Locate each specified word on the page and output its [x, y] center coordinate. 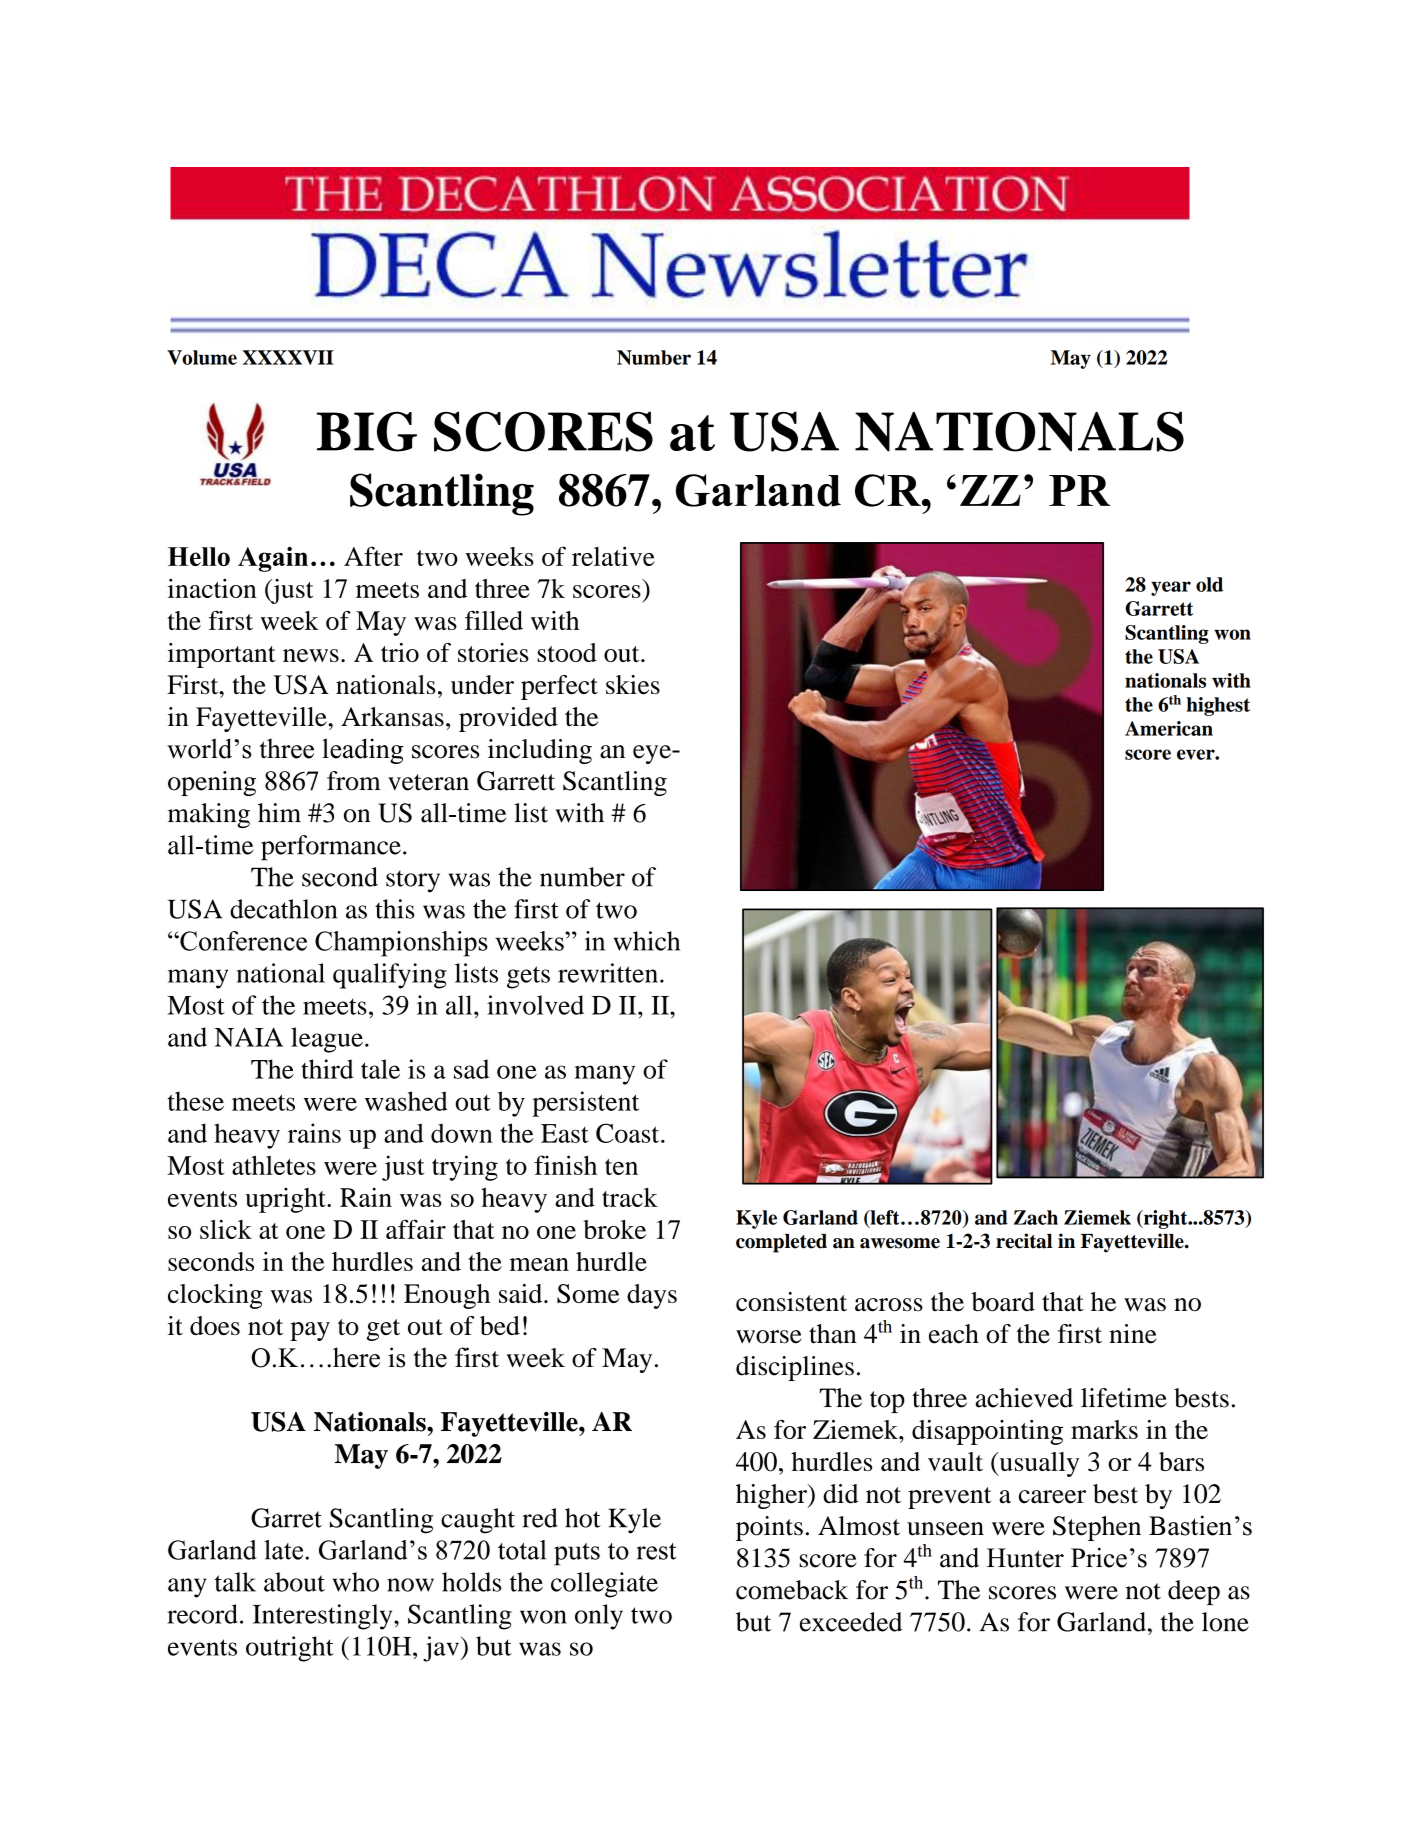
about [294, 1582]
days [652, 1296]
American [1169, 728]
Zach [1036, 1217]
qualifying [390, 976]
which [647, 941]
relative [613, 556]
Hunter [1025, 1558]
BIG [367, 432]
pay [310, 1331]
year [1171, 588]
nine [1133, 1334]
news [311, 655]
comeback [792, 1590]
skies [633, 684]
